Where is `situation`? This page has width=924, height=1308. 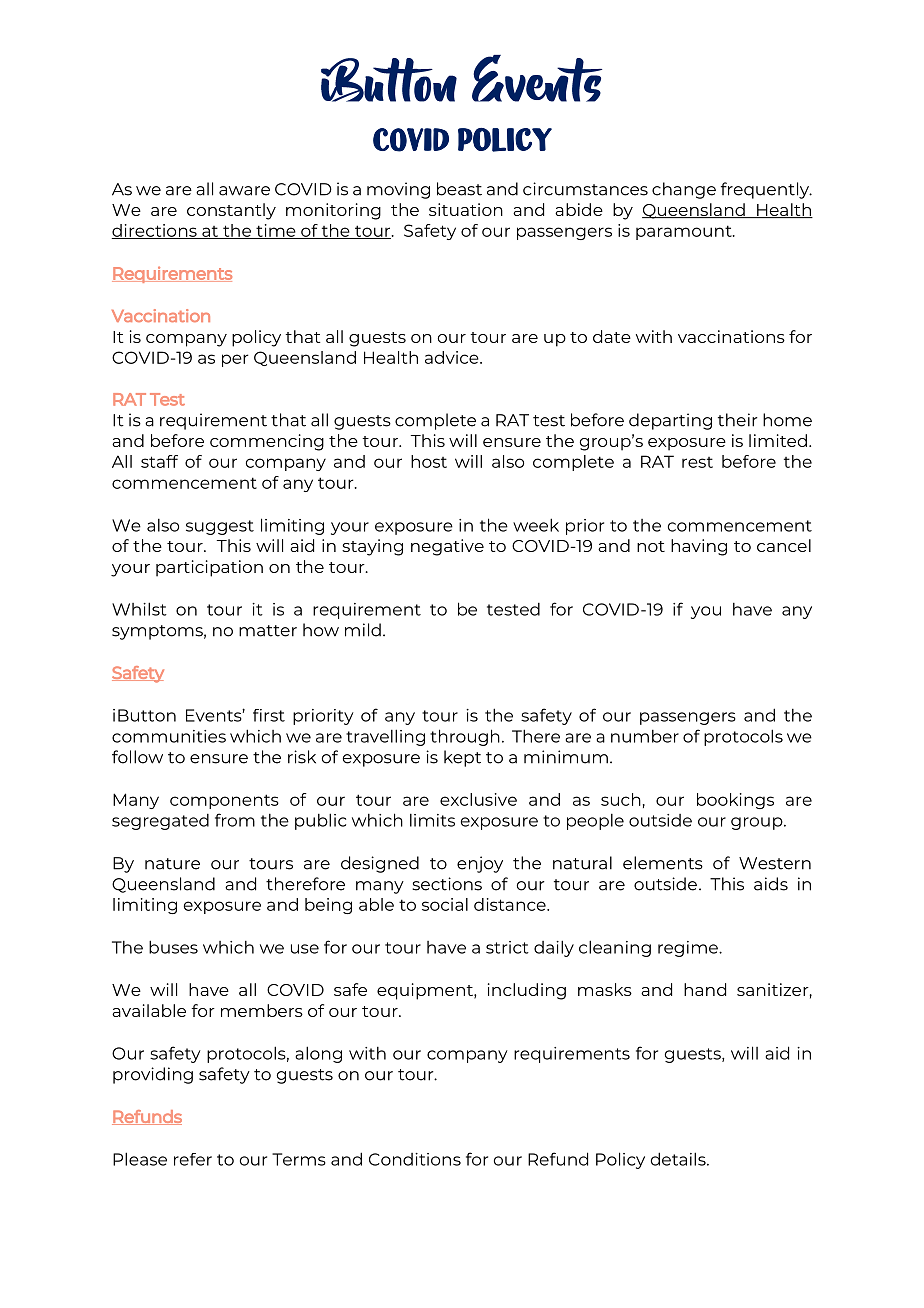 situation is located at coordinates (466, 209).
